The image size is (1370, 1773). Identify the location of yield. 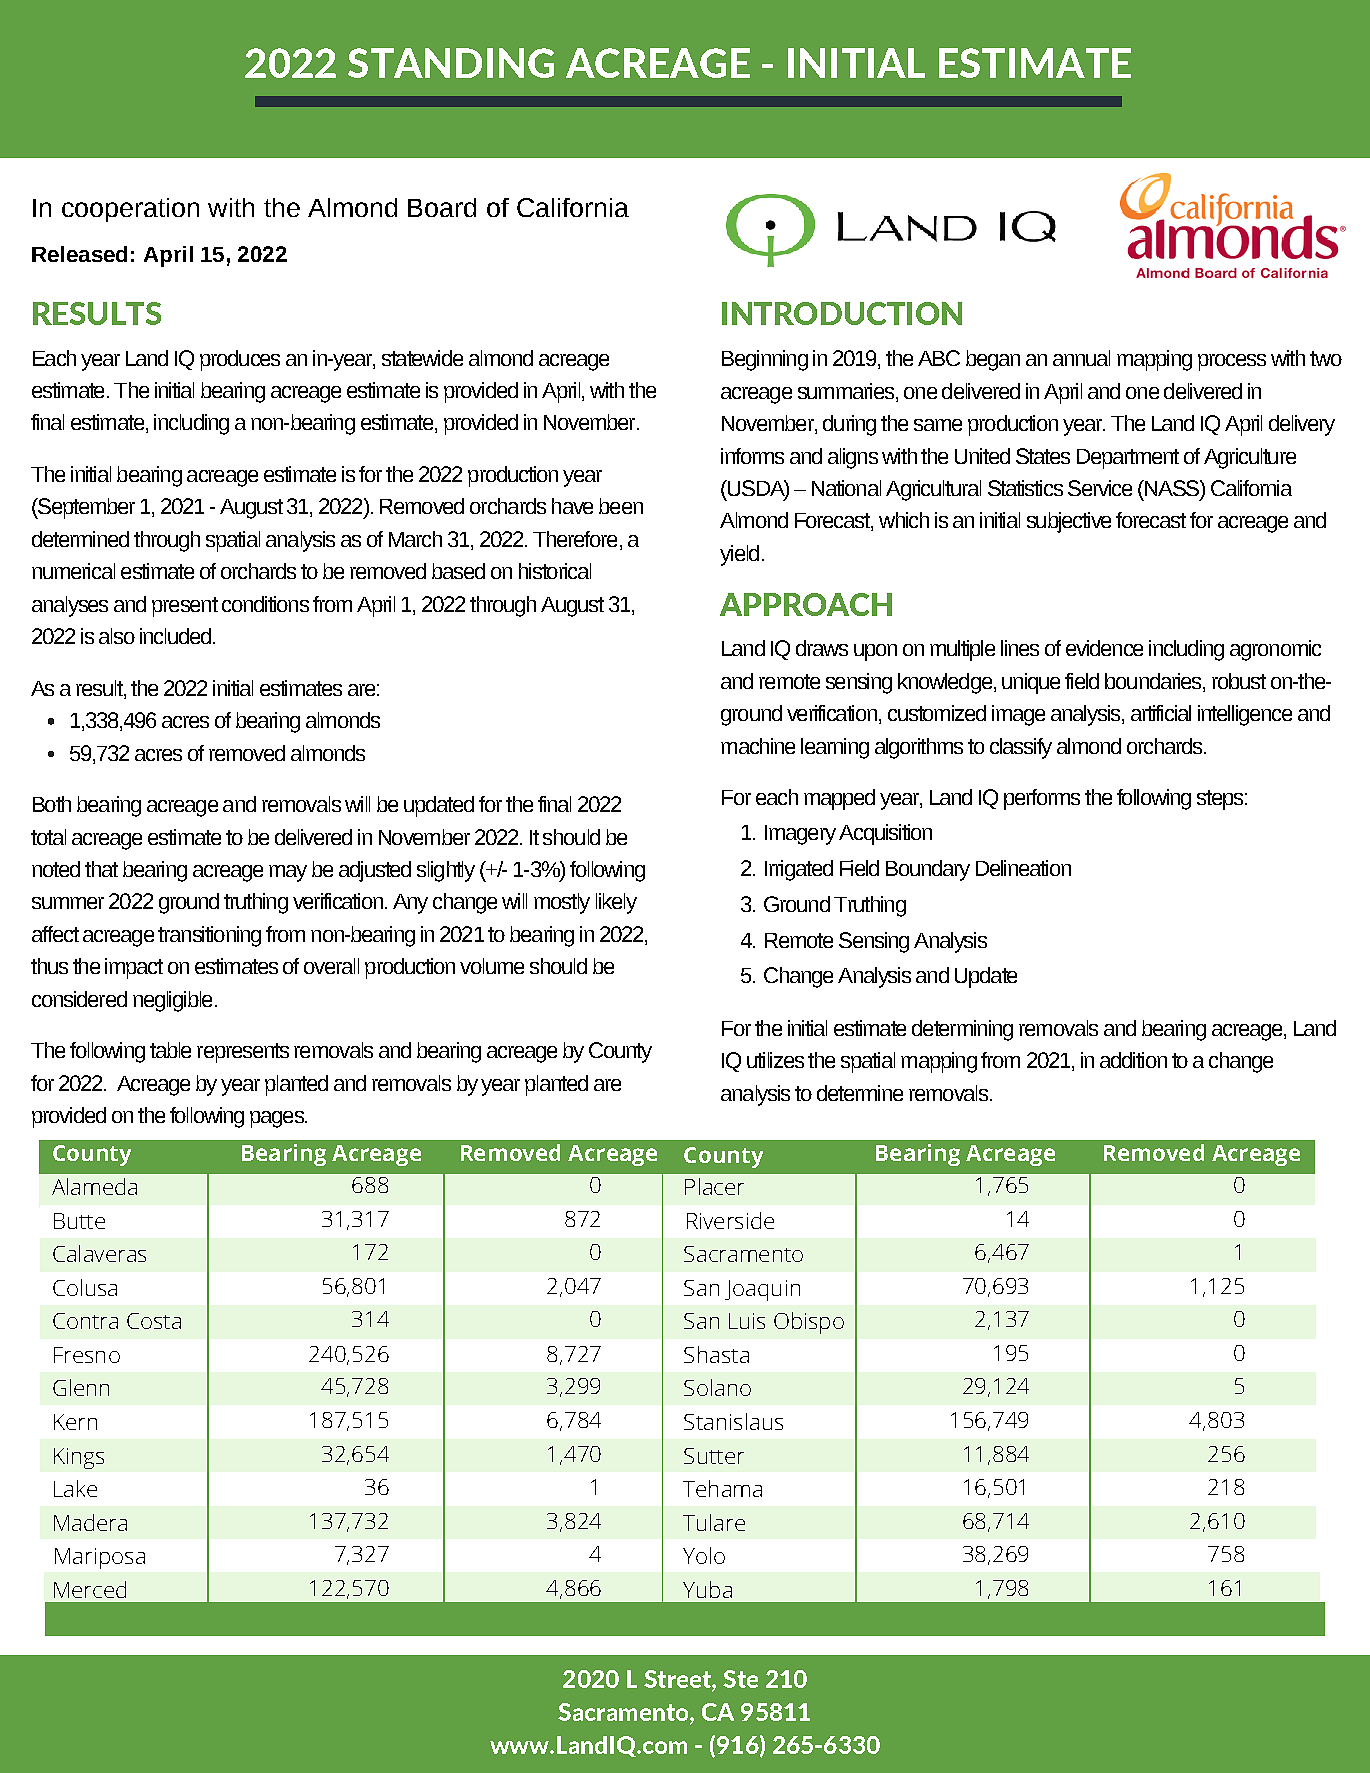
(739, 555).
